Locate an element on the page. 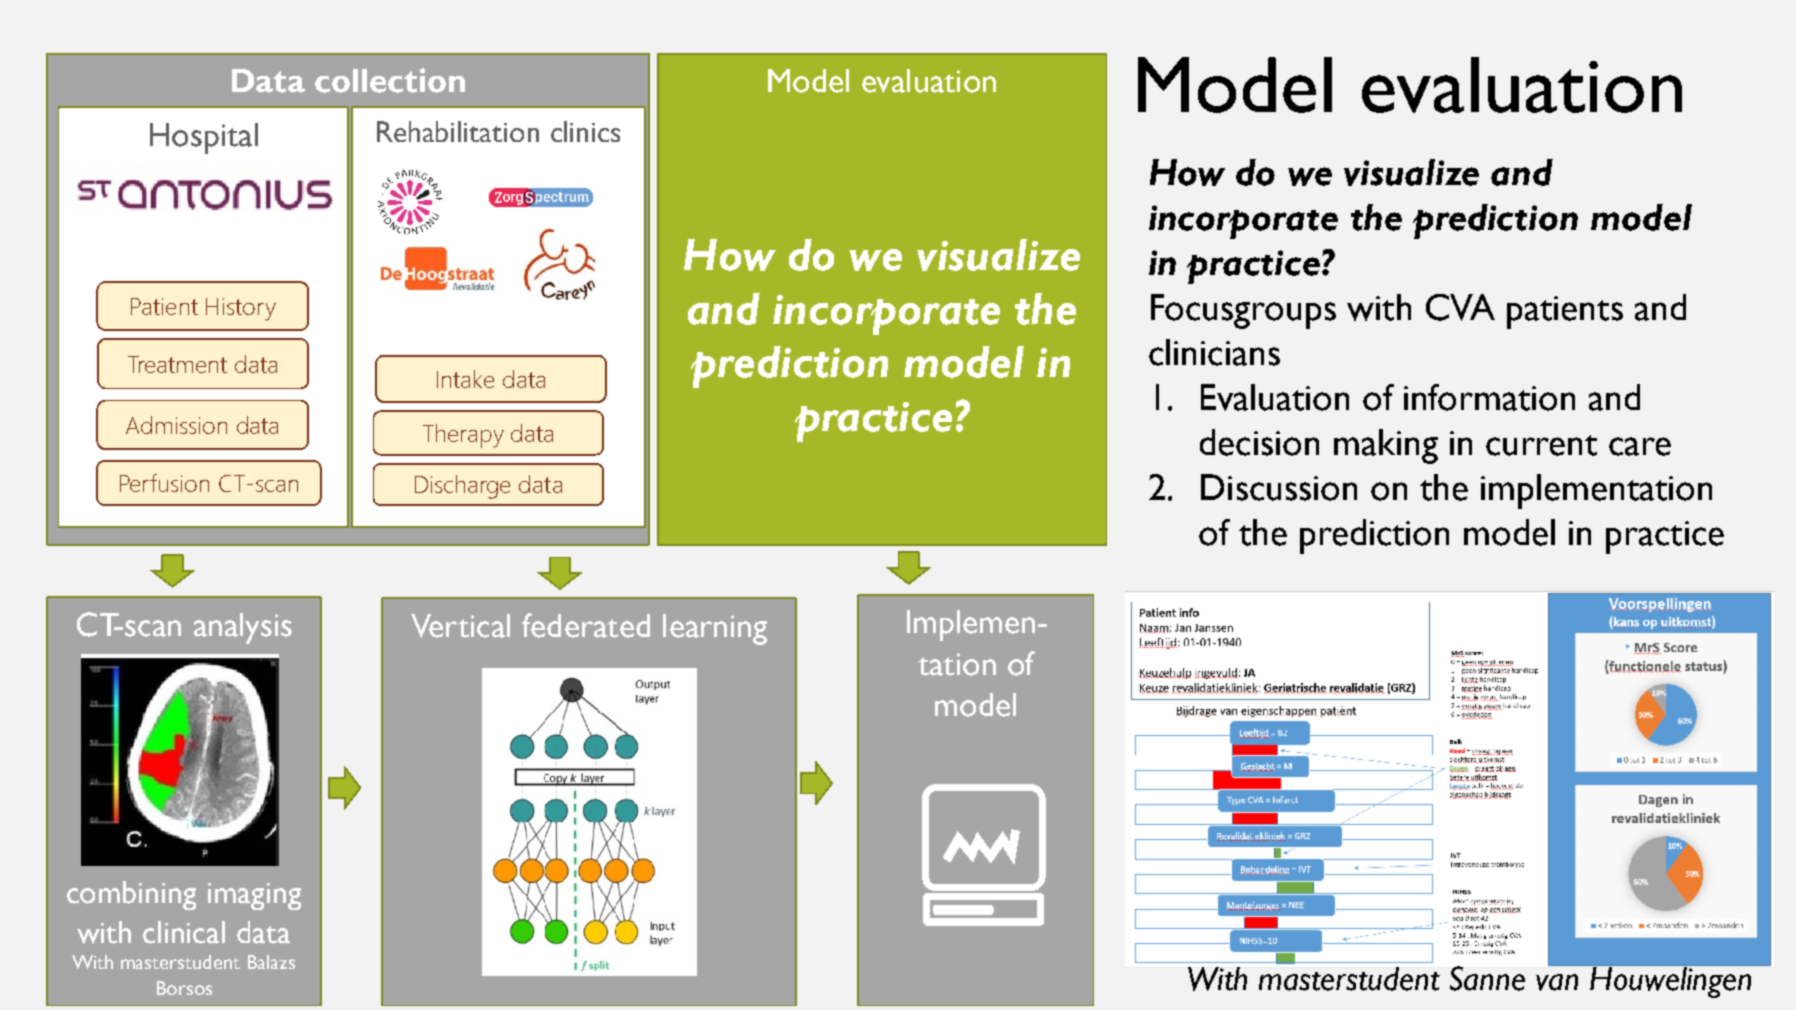  collection is located at coordinates (390, 80).
